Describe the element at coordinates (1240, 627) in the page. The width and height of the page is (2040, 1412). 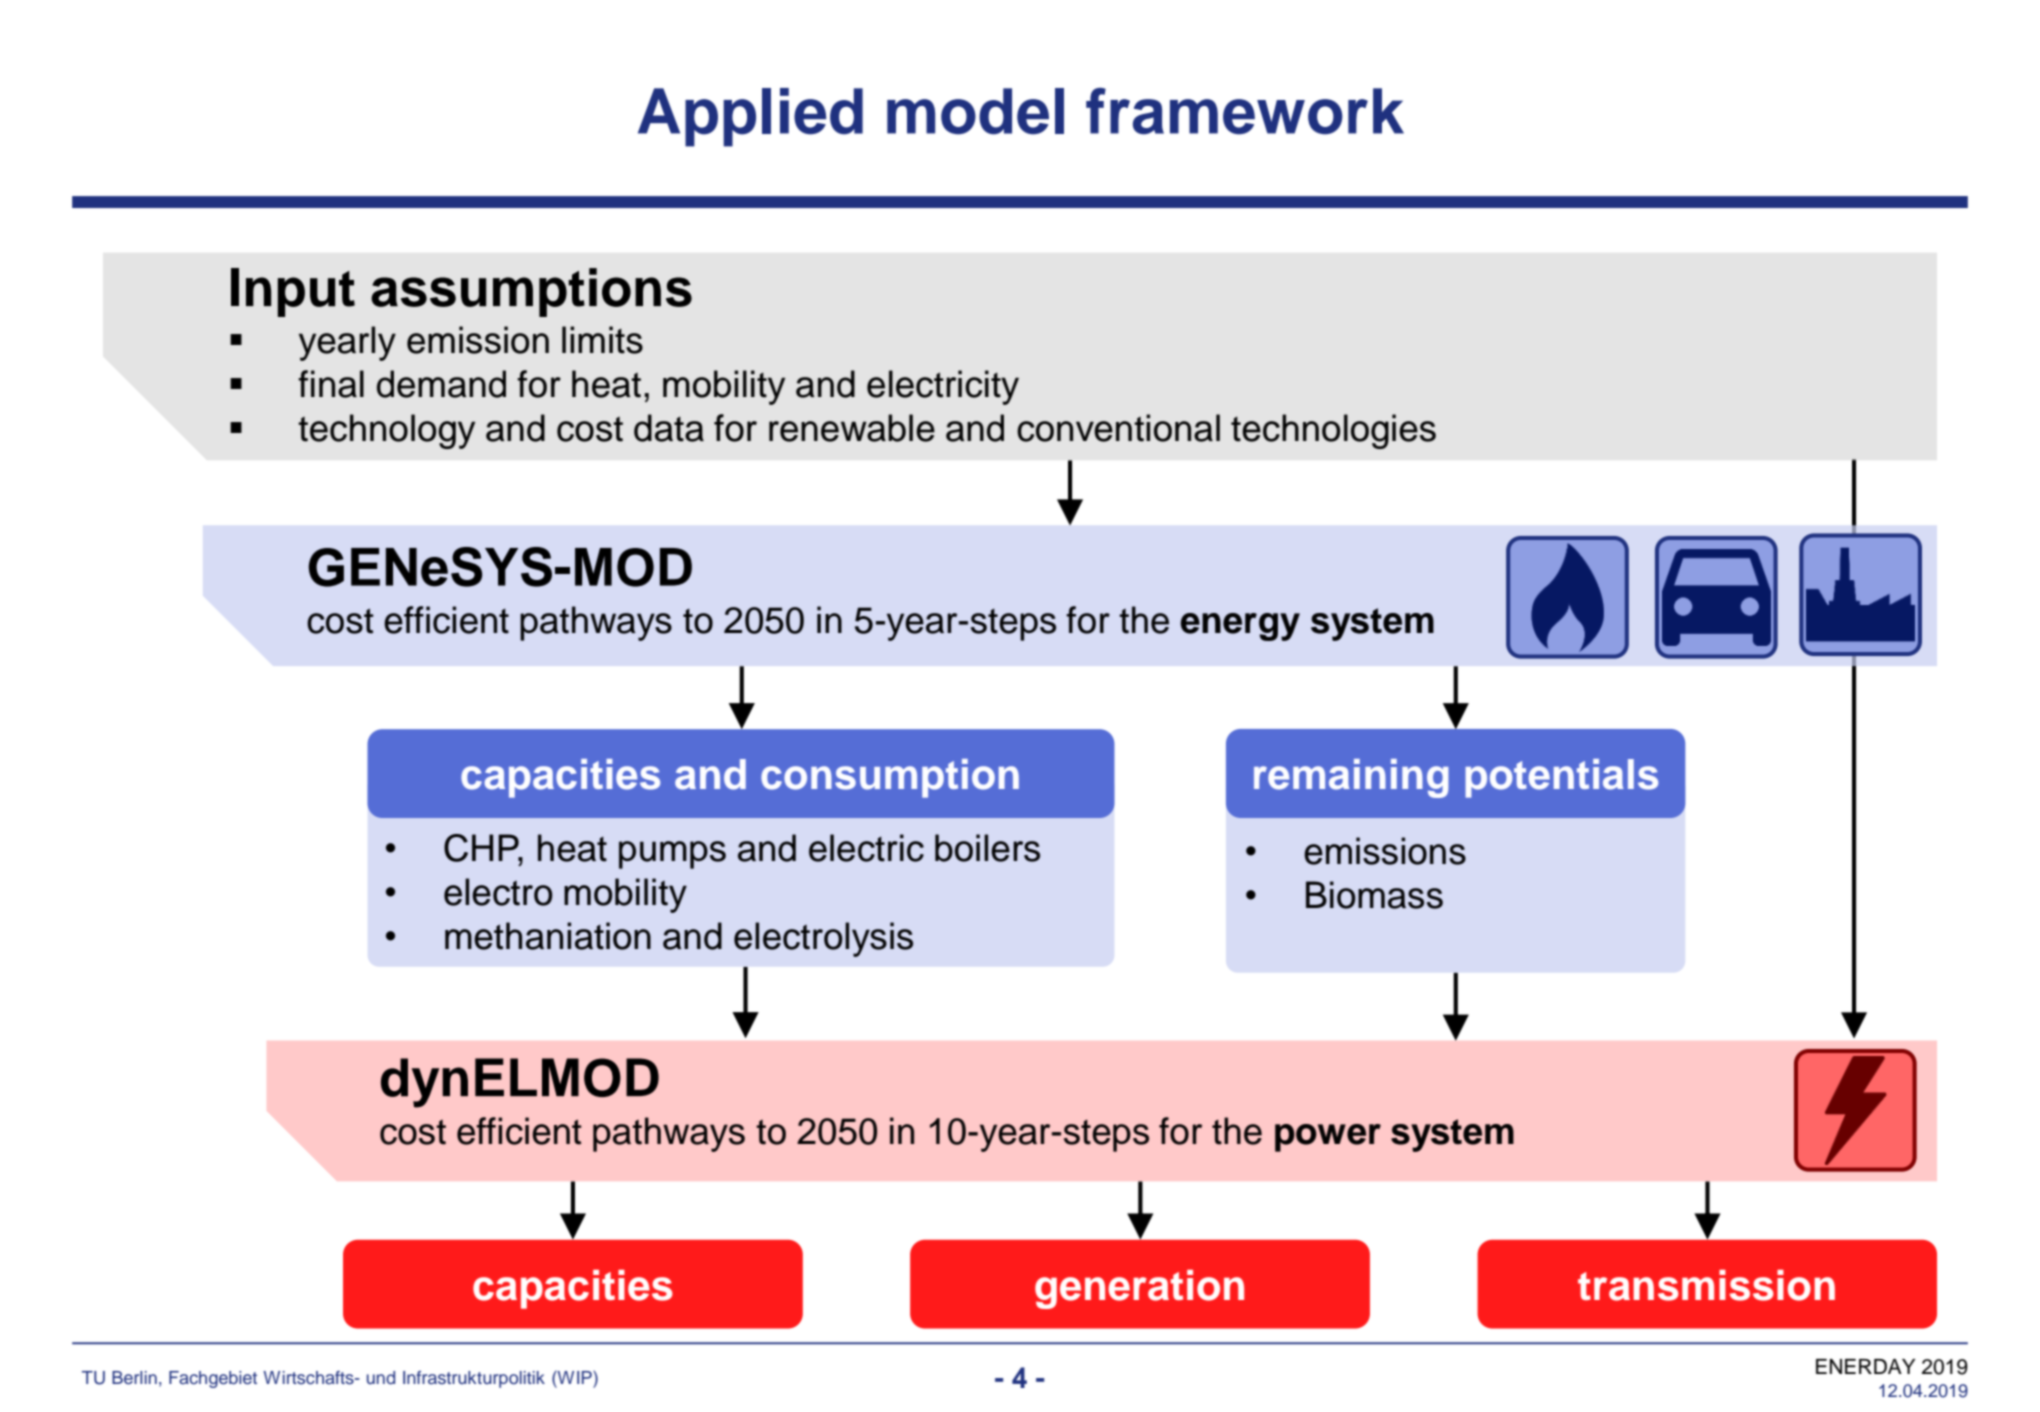
I see `energy` at that location.
